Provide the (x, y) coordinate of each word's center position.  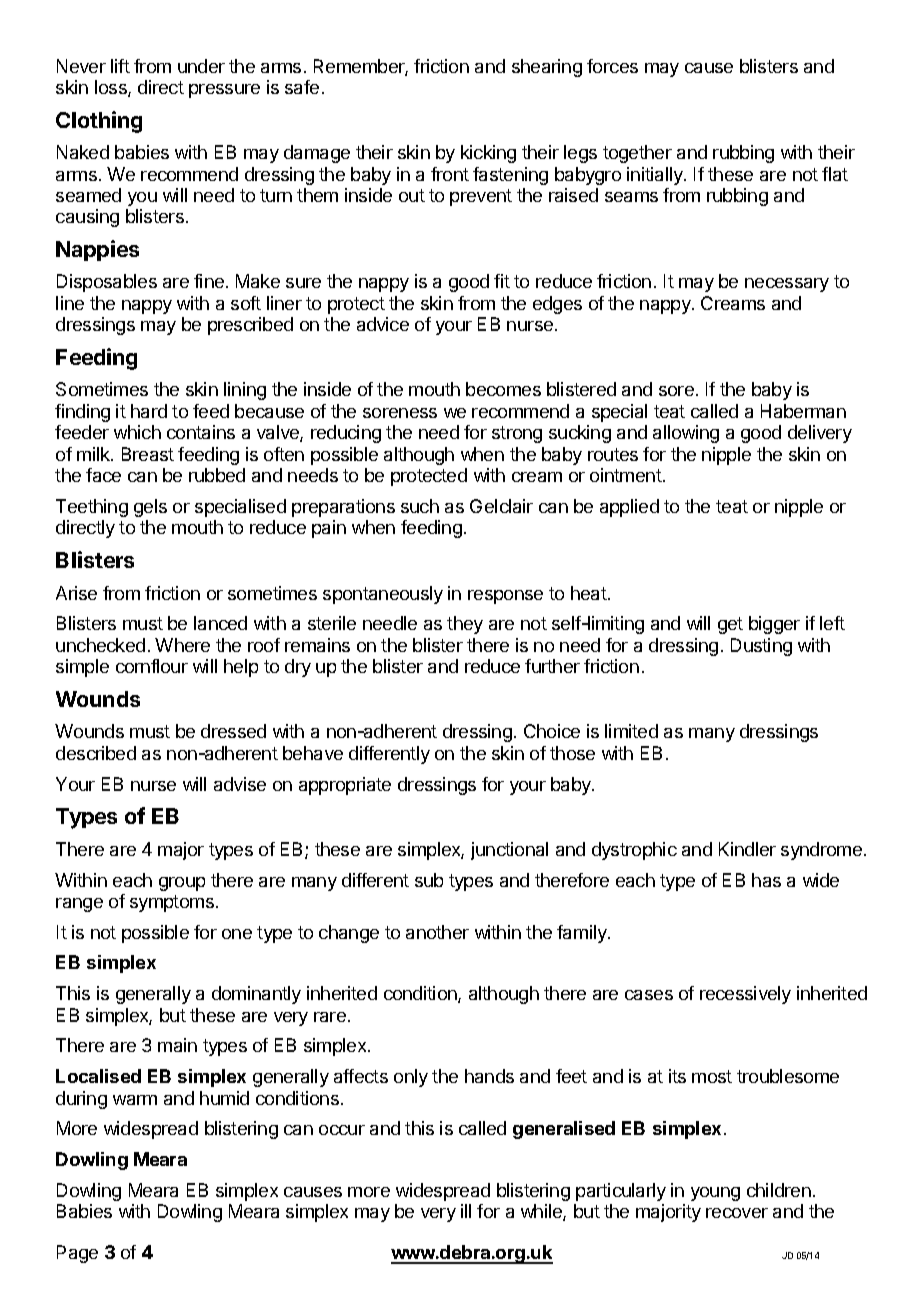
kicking (488, 154)
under (201, 66)
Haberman (803, 411)
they (465, 625)
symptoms (172, 903)
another (437, 932)
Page (77, 1254)
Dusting (761, 647)
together (637, 154)
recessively (745, 995)
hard (149, 411)
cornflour (152, 666)
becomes (503, 389)
